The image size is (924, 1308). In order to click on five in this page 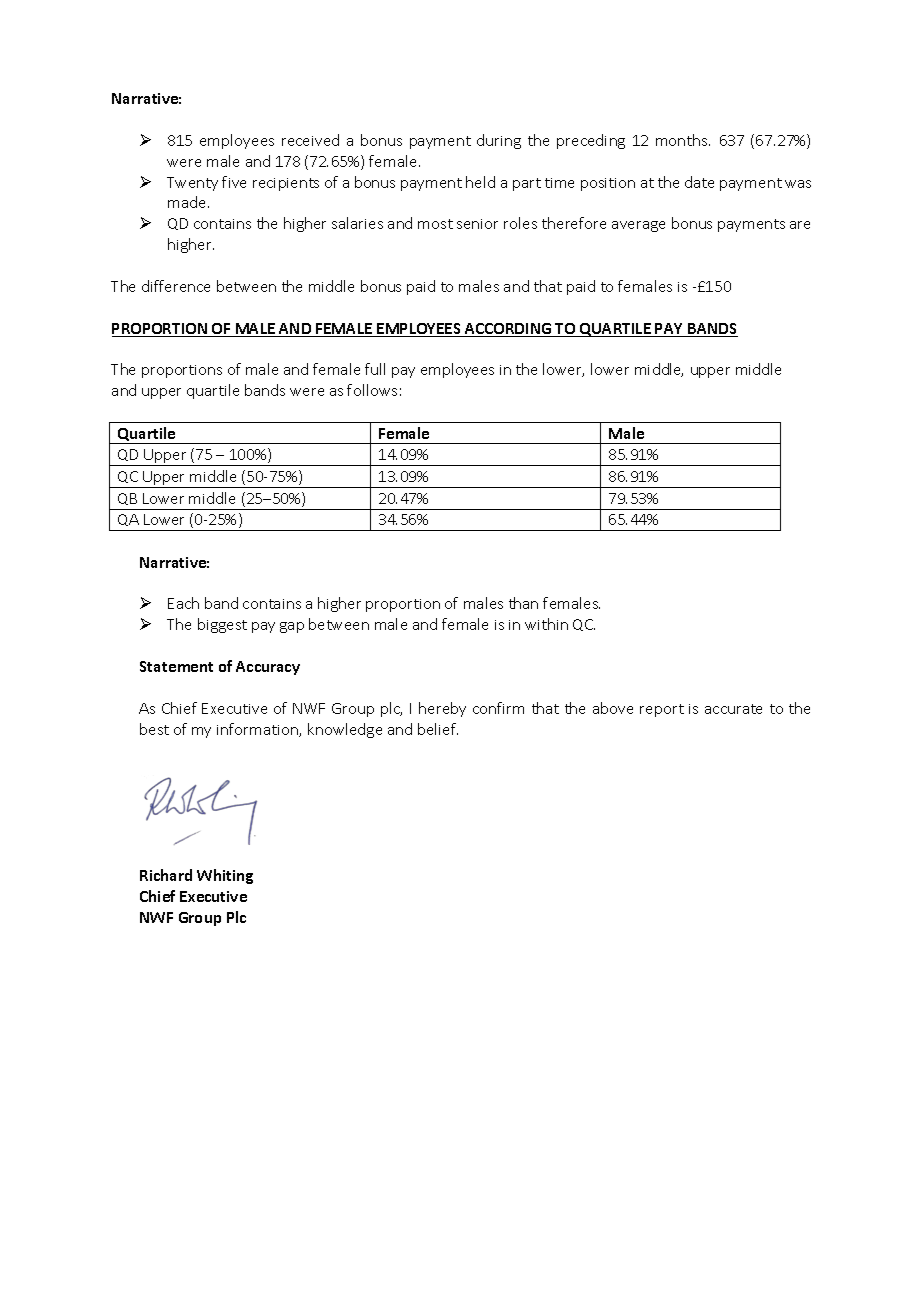, I will do `click(234, 182)`.
